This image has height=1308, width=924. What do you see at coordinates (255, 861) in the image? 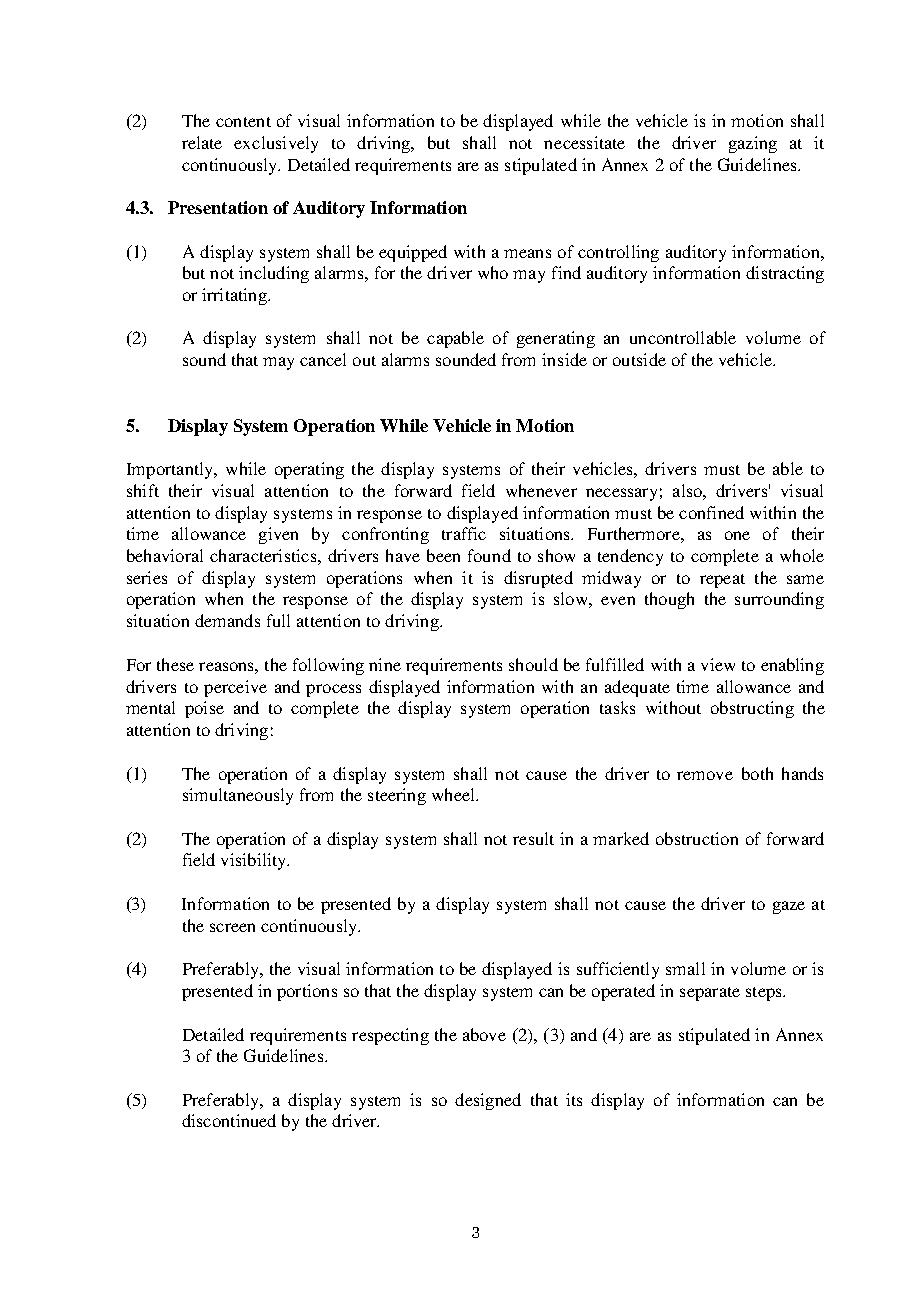
I see `visibility` at bounding box center [255, 861].
